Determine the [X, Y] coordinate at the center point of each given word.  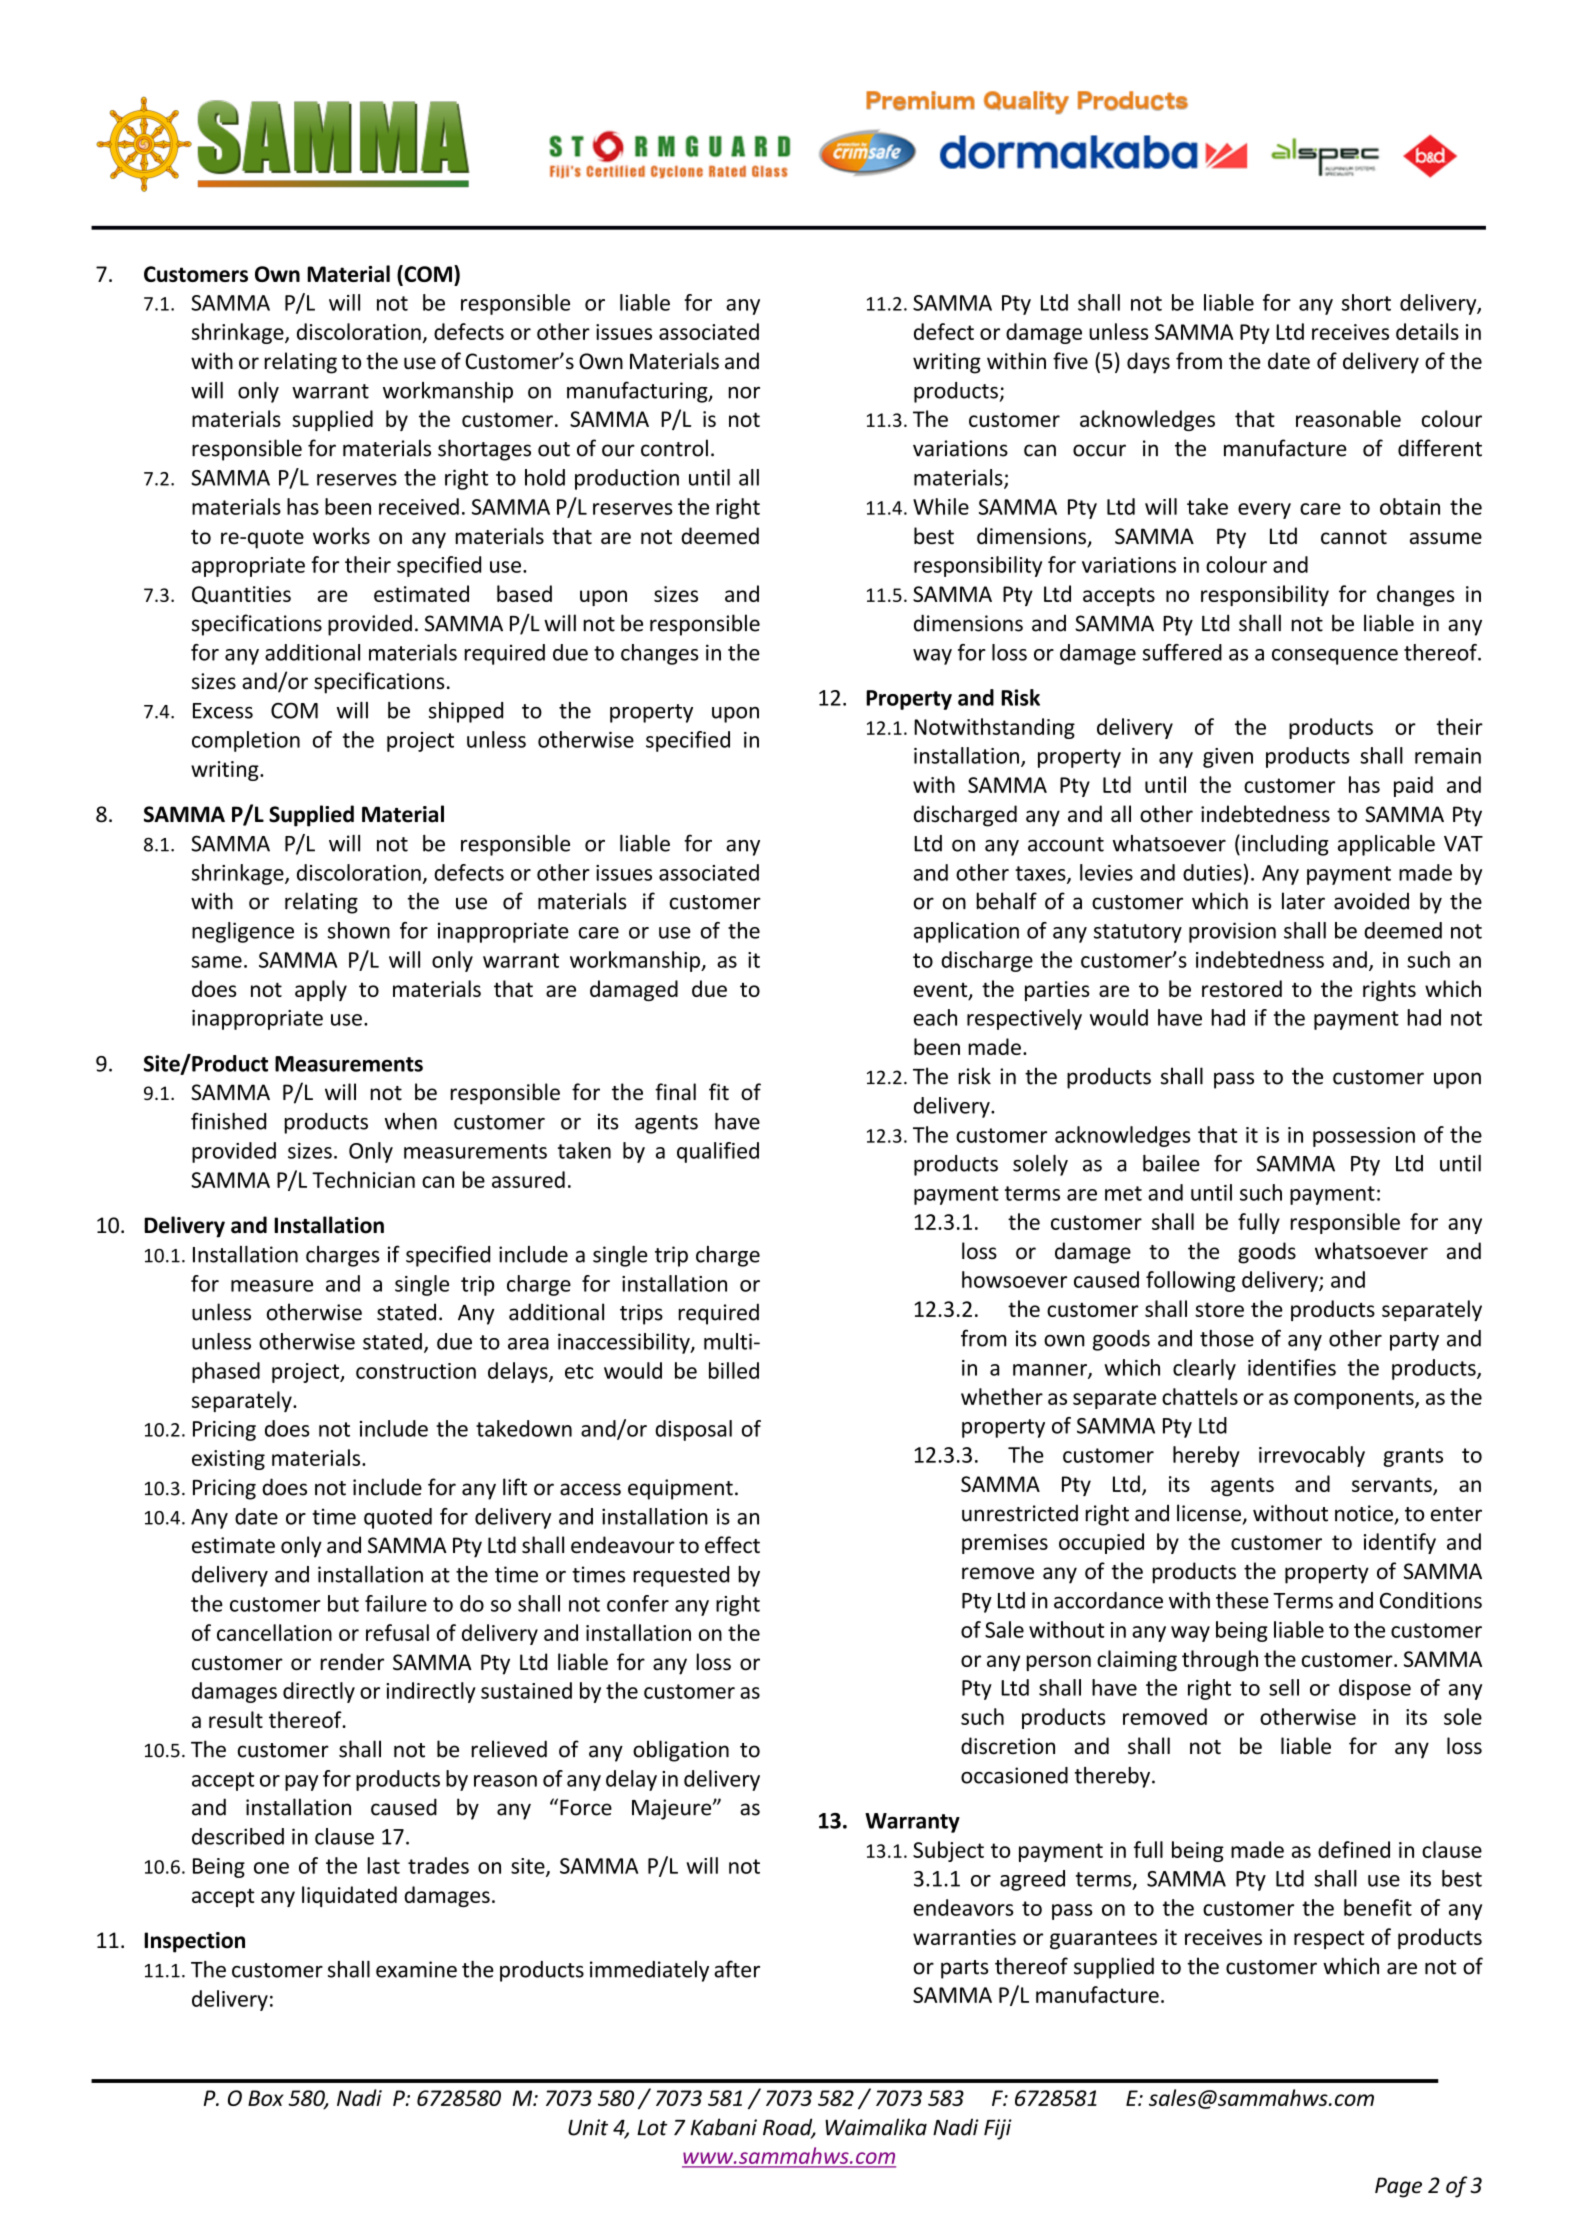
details [1427, 331]
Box [266, 2098]
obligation [681, 1751]
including [1285, 845]
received [419, 506]
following [1190, 1281]
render [352, 1662]
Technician [363, 1179]
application [966, 932]
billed [734, 1370]
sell [1284, 1687]
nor [744, 393]
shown [359, 930]
